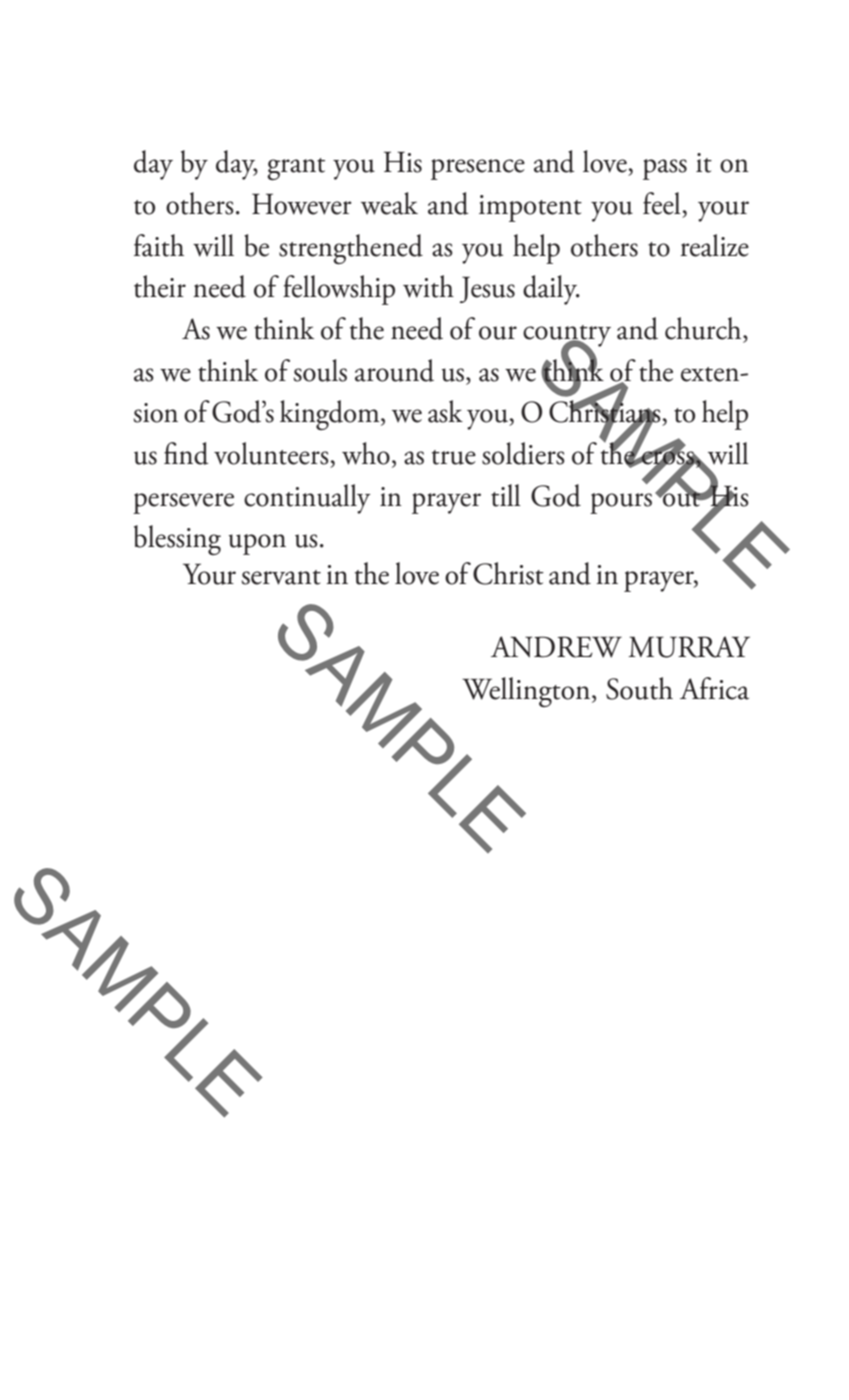 Image resolution: width=849 pixels, height=1400 pixels. What do you see at coordinates (281, 577) in the screenshot?
I see `servant` at bounding box center [281, 577].
